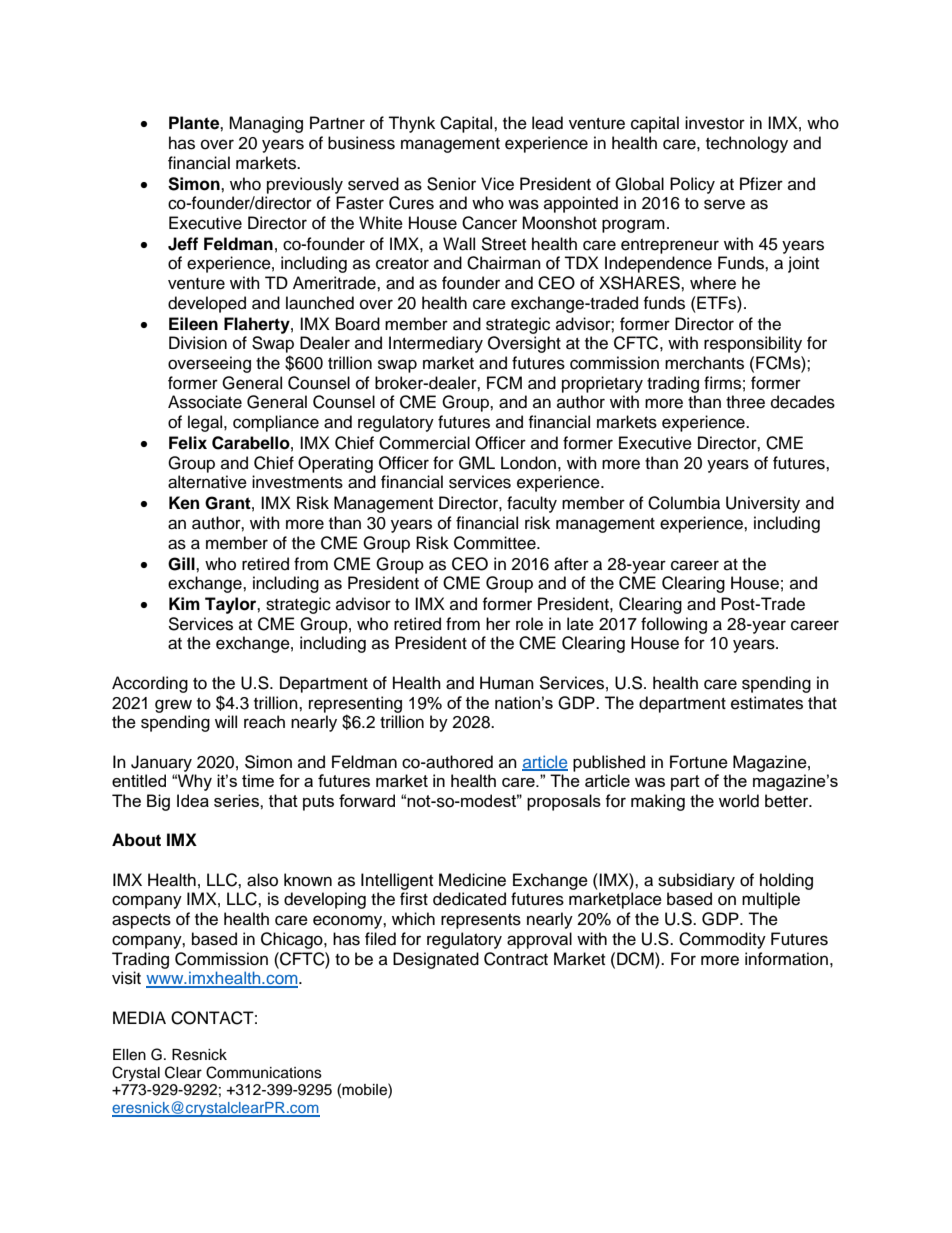 The image size is (952, 1233). Describe the element at coordinates (451, 184) in the document. I see `Senior` at that location.
